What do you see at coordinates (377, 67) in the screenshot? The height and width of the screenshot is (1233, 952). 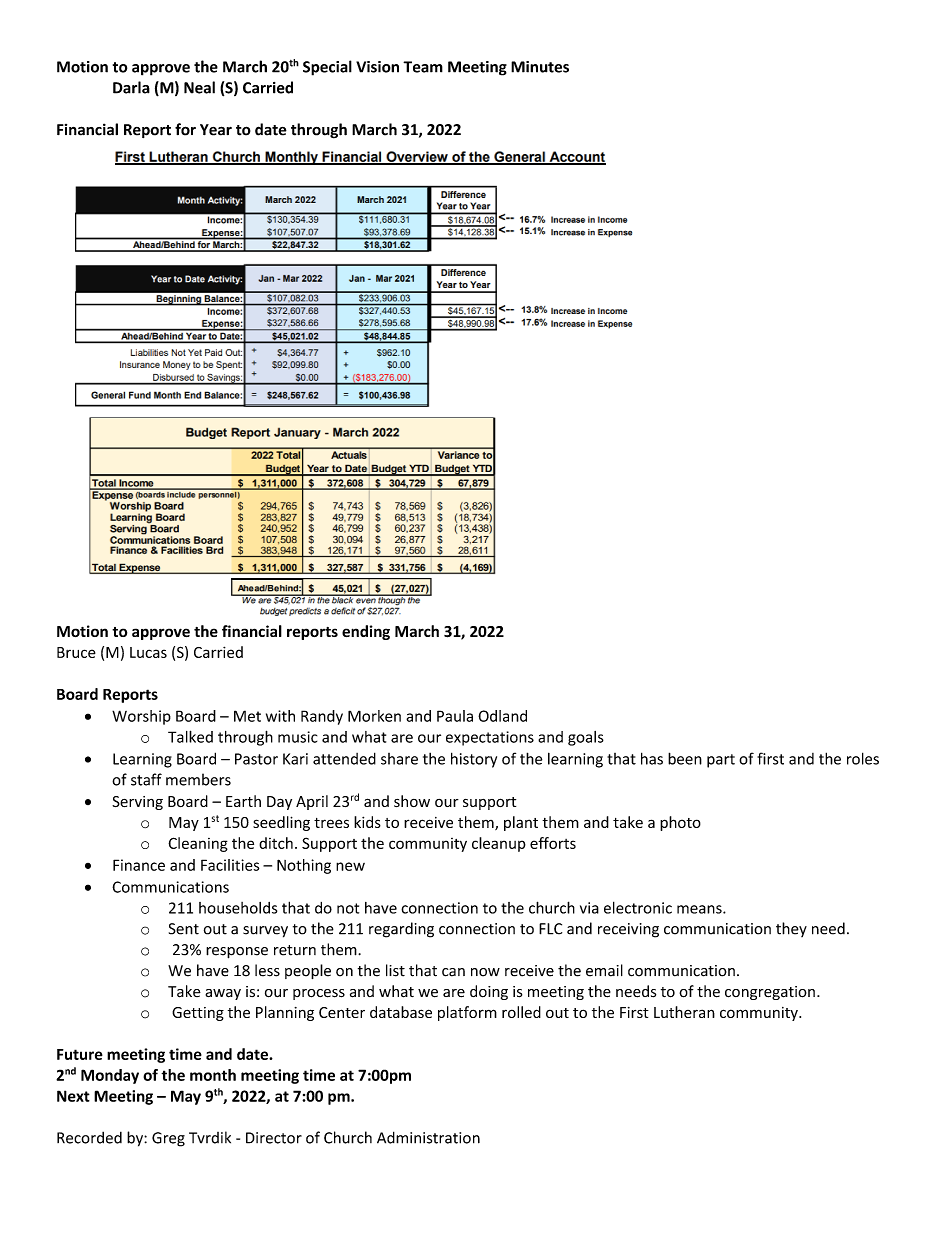 I see `Vision` at bounding box center [377, 67].
